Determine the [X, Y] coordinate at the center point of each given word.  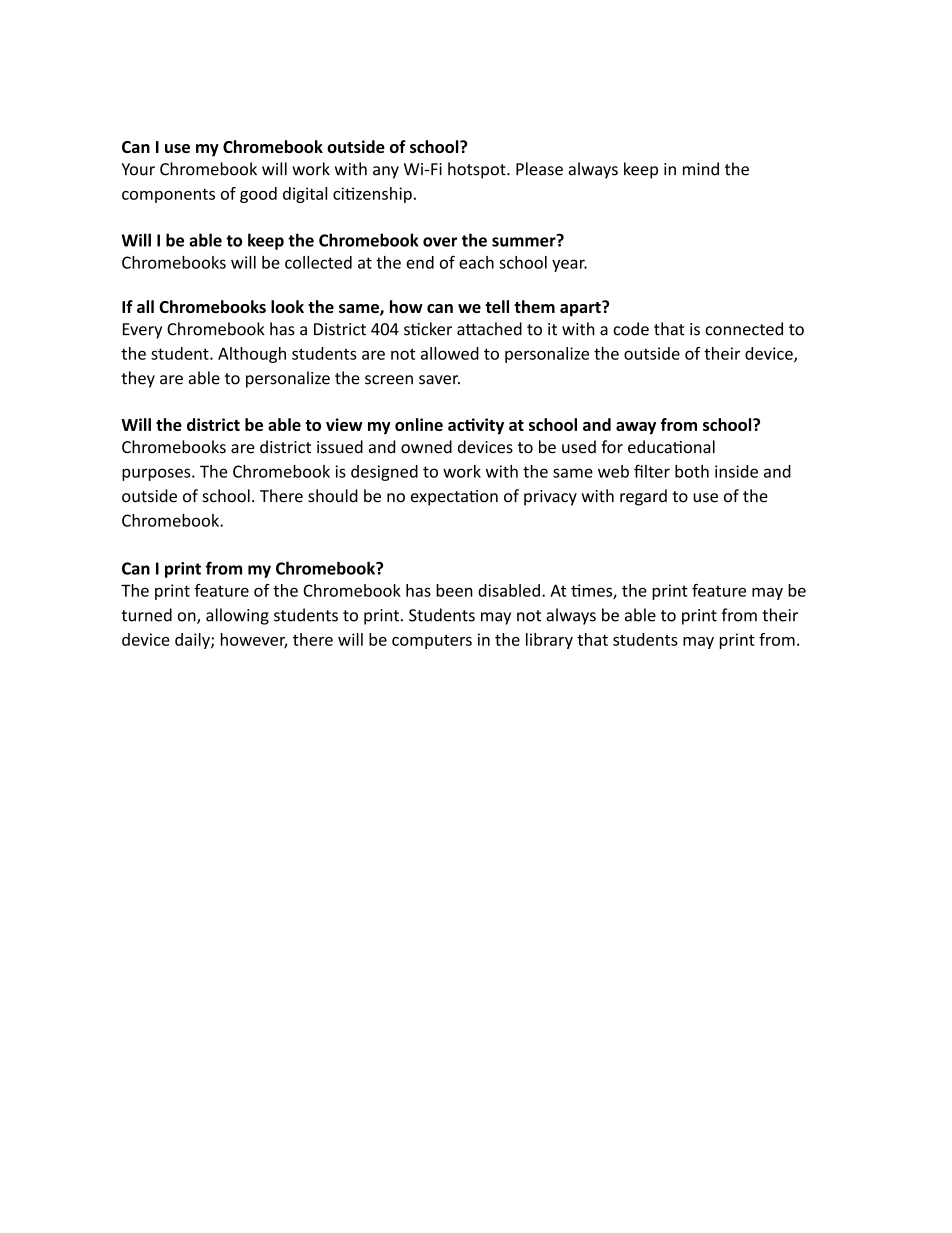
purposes [157, 474]
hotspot [478, 170]
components [168, 195]
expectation [454, 498]
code [631, 329]
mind [701, 169]
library [549, 641]
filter [652, 471]
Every [142, 331]
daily [193, 641]
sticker [428, 329]
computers [432, 642]
